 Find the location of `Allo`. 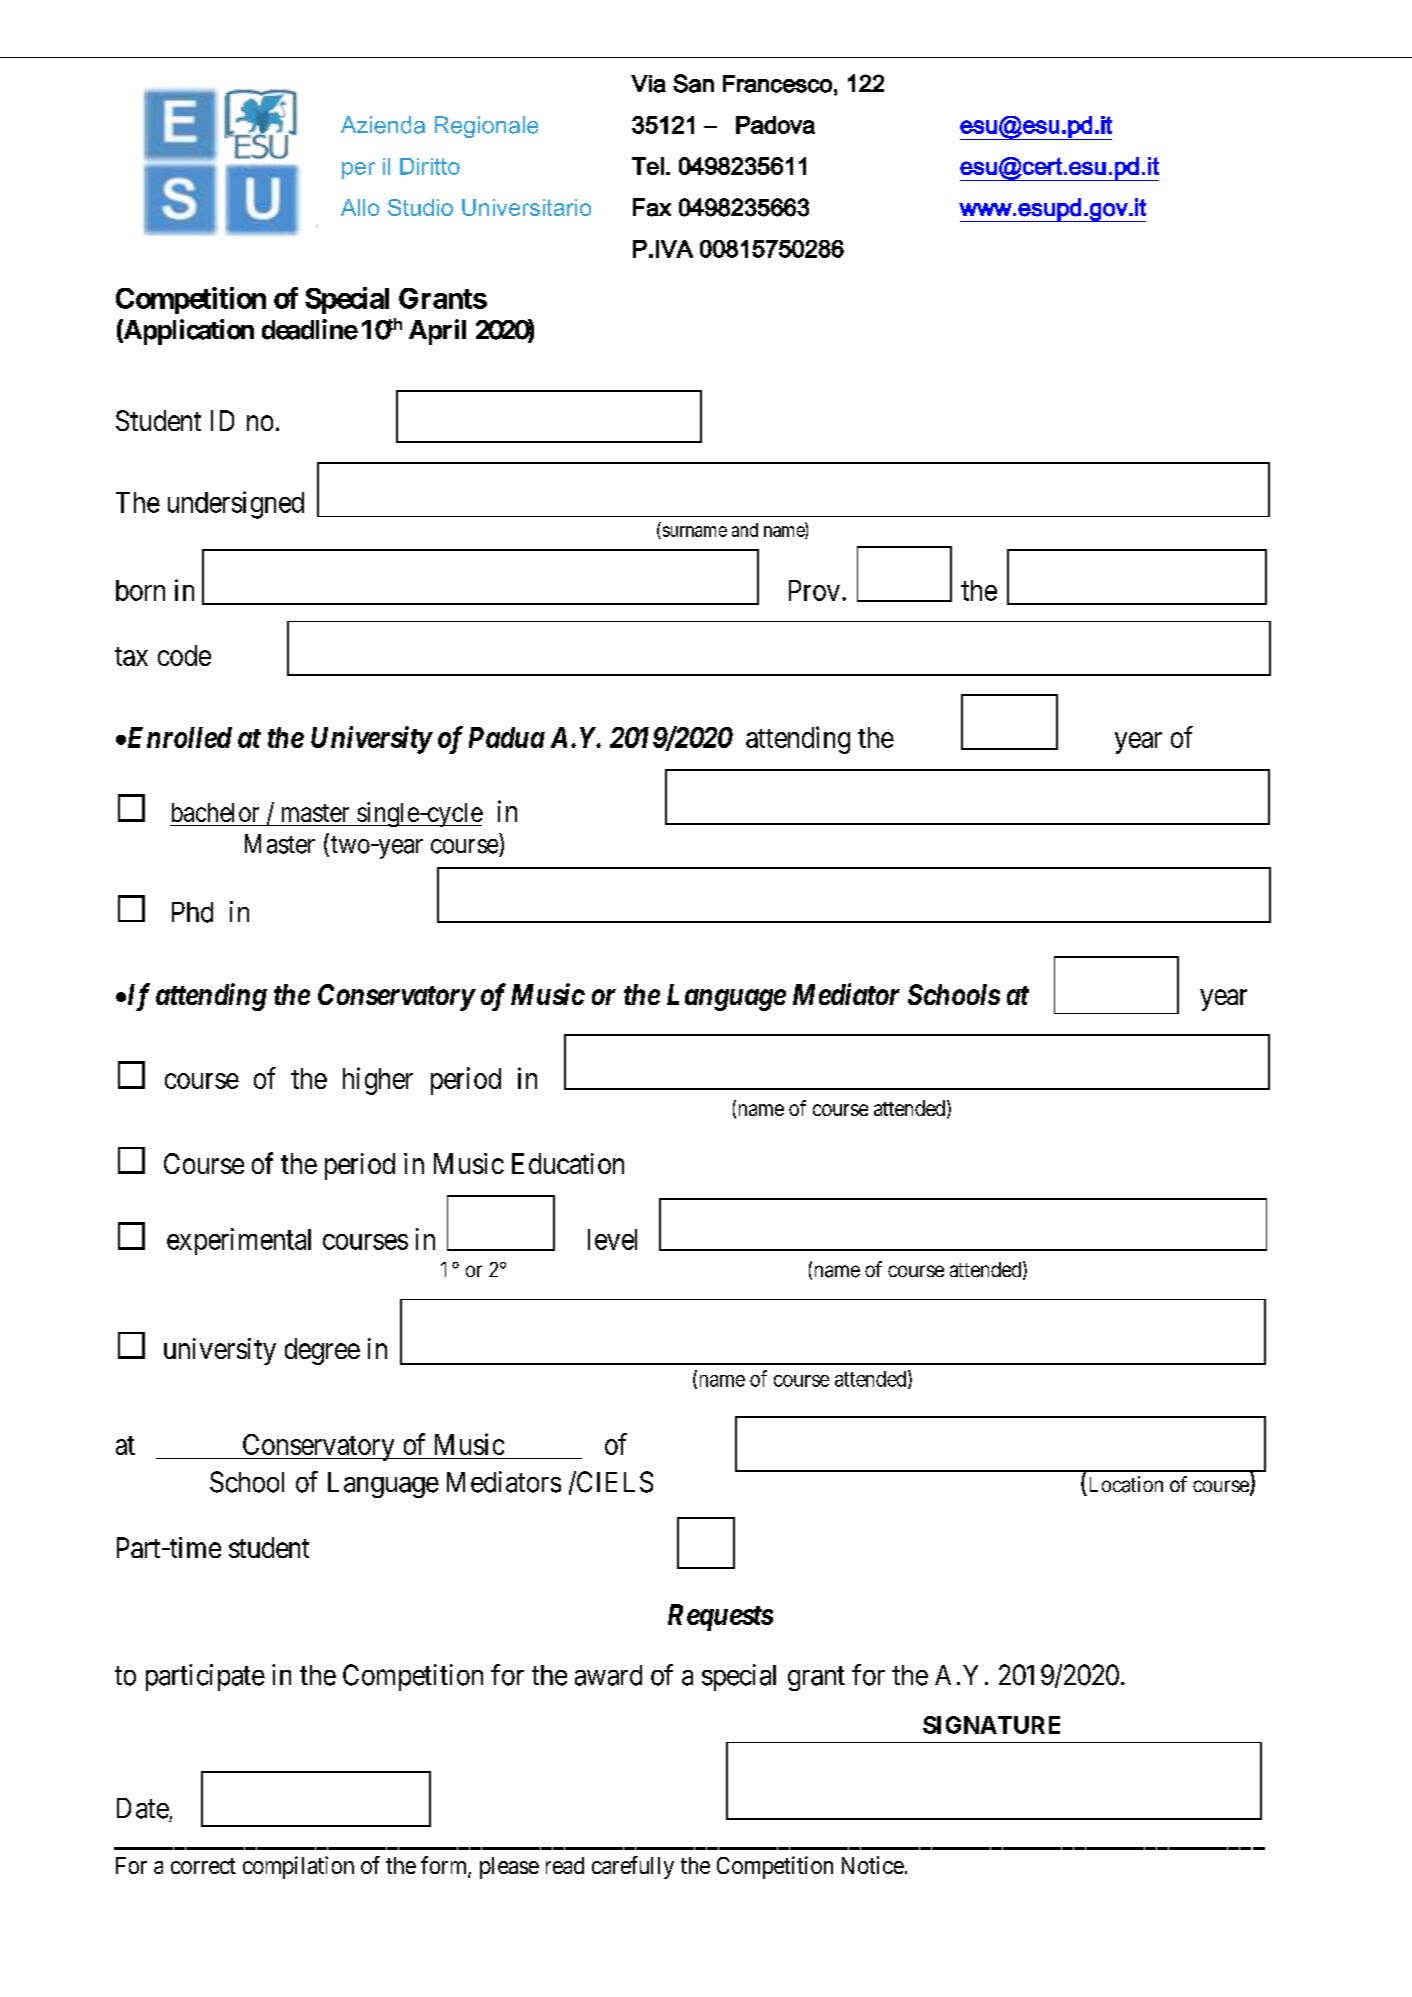

Allo is located at coordinates (360, 207).
